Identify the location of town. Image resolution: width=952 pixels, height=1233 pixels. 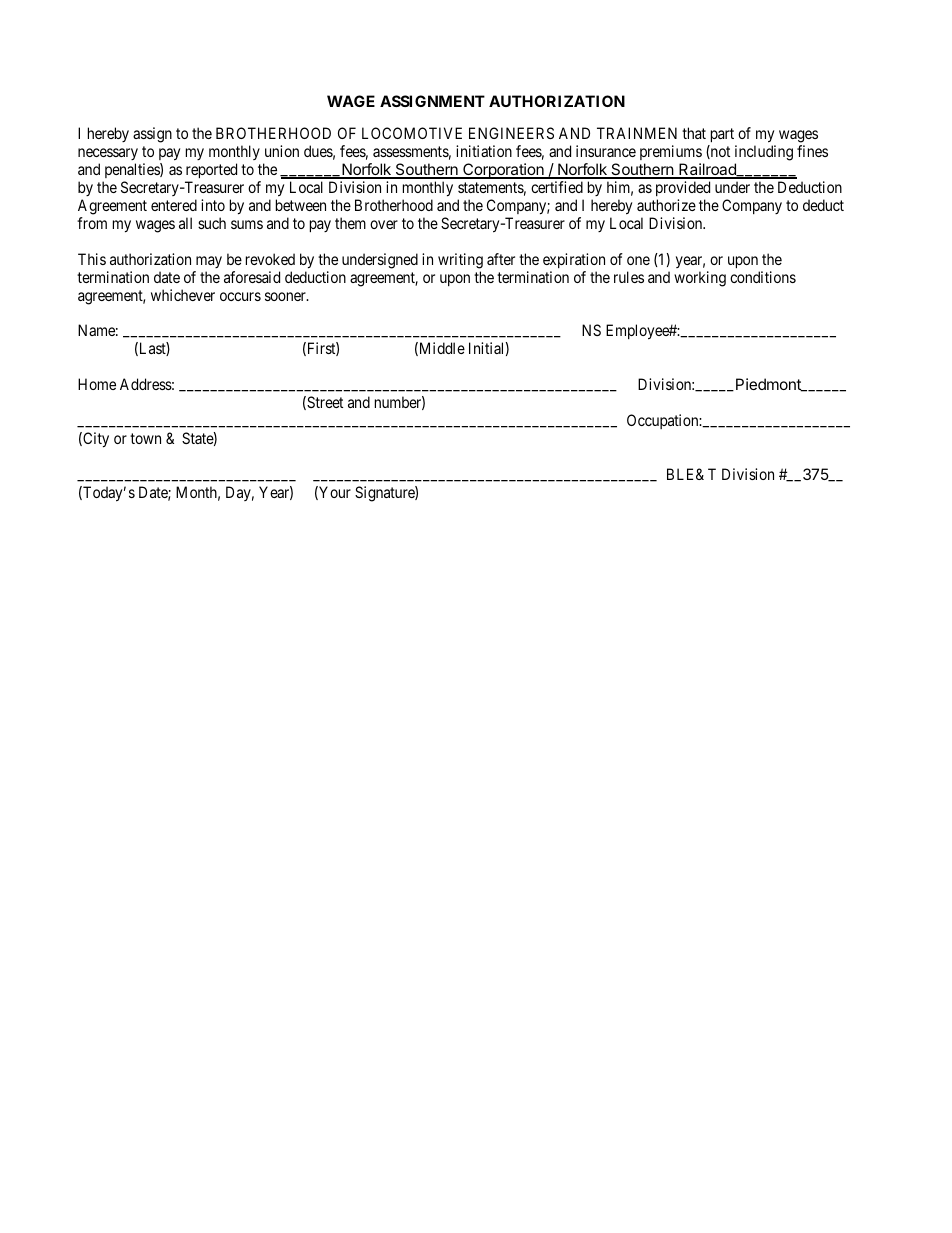
(145, 438).
